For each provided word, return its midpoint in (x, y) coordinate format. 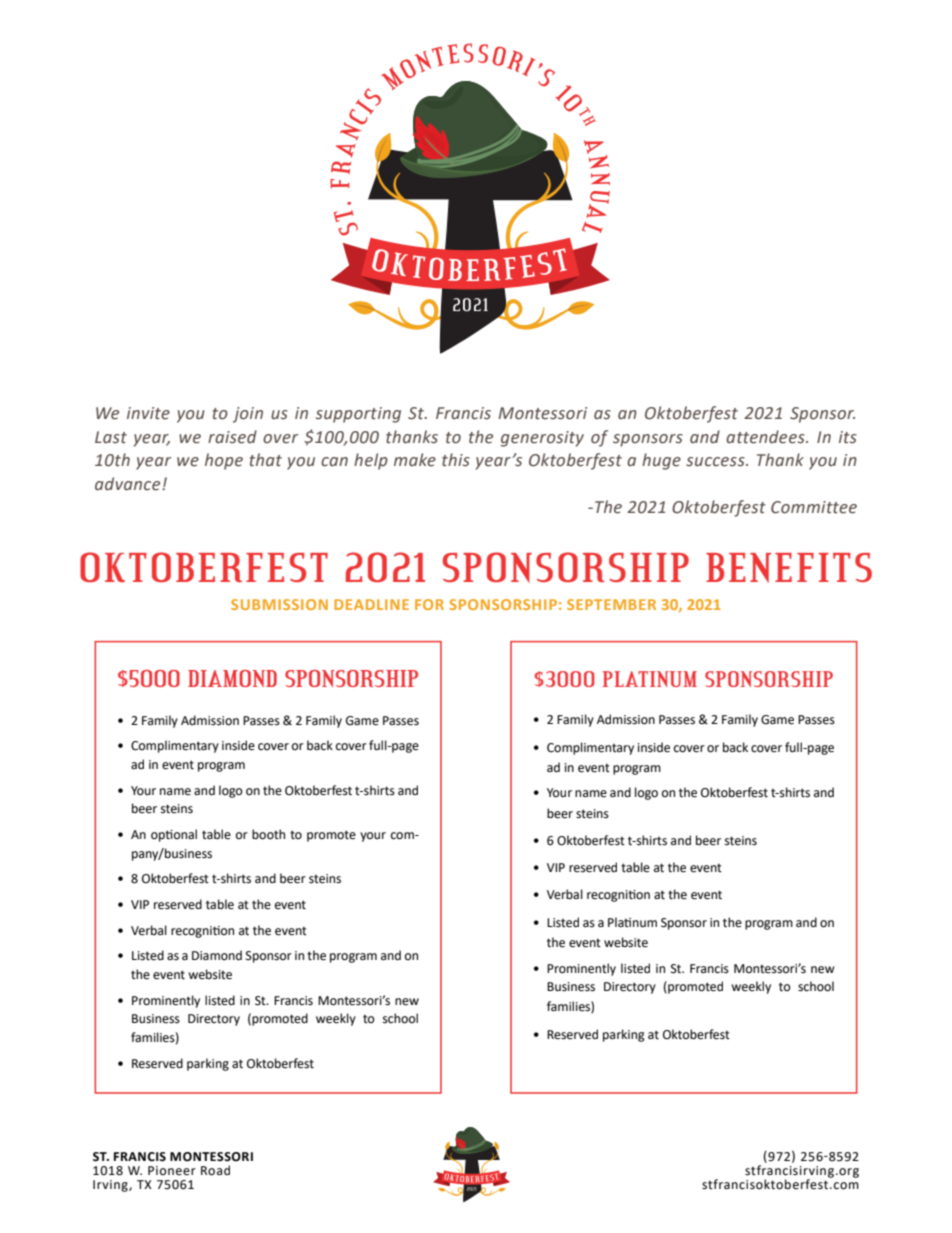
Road (215, 1170)
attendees (766, 437)
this (456, 460)
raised (232, 437)
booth (268, 834)
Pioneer (172, 1171)
